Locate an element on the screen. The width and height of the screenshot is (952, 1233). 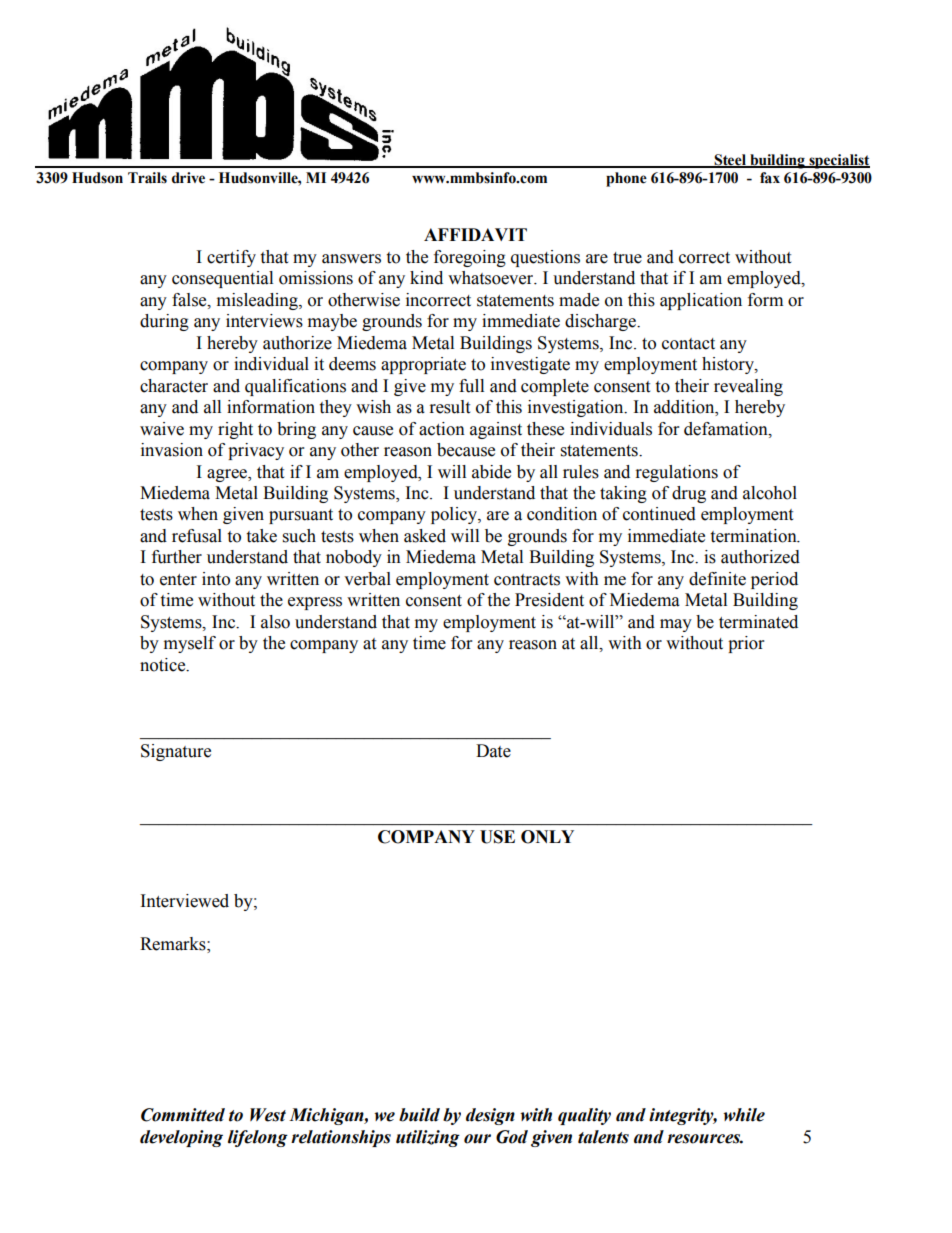
prior is located at coordinates (746, 644).
